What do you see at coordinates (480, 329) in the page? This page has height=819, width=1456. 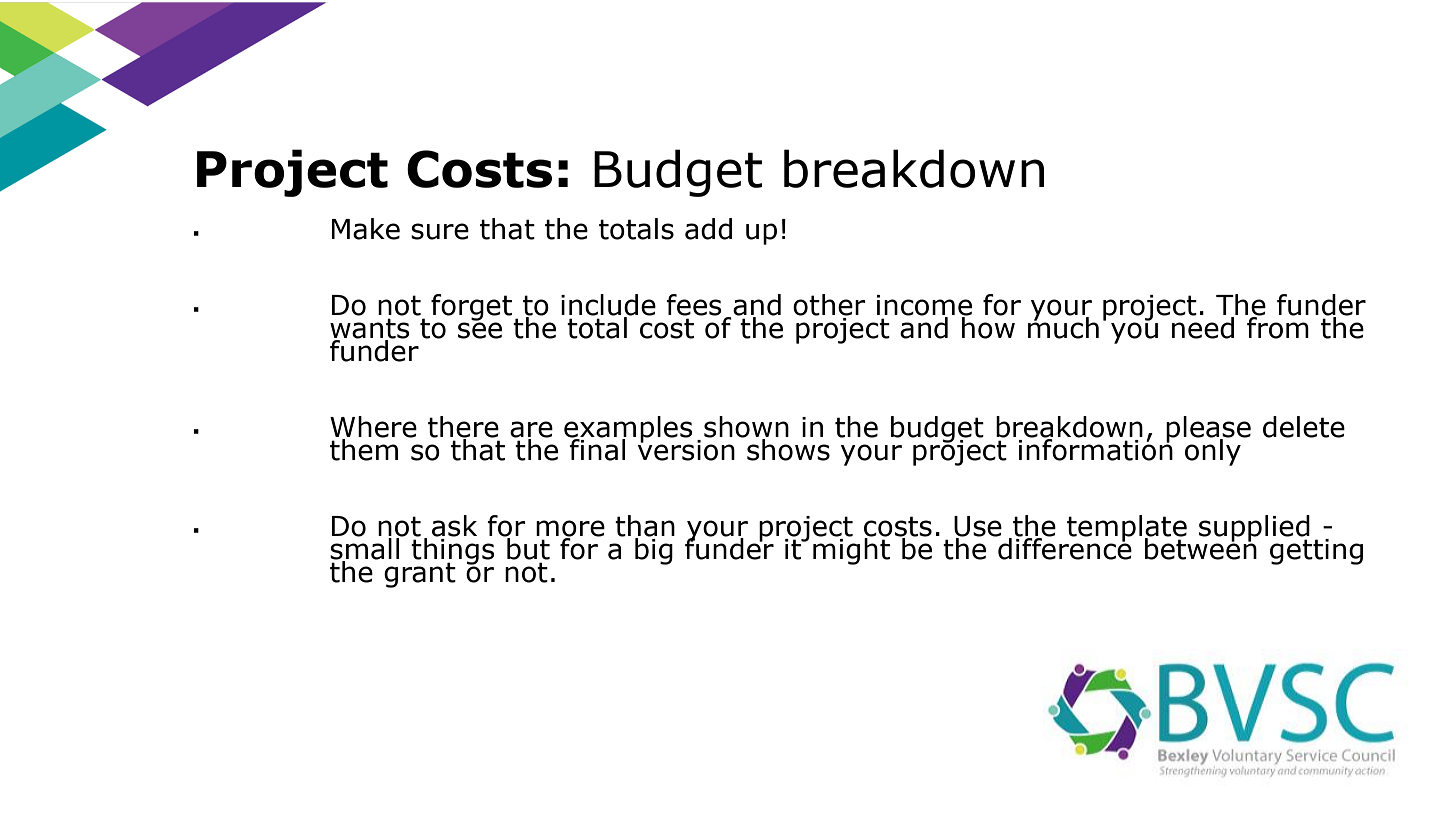 I see `see` at bounding box center [480, 329].
